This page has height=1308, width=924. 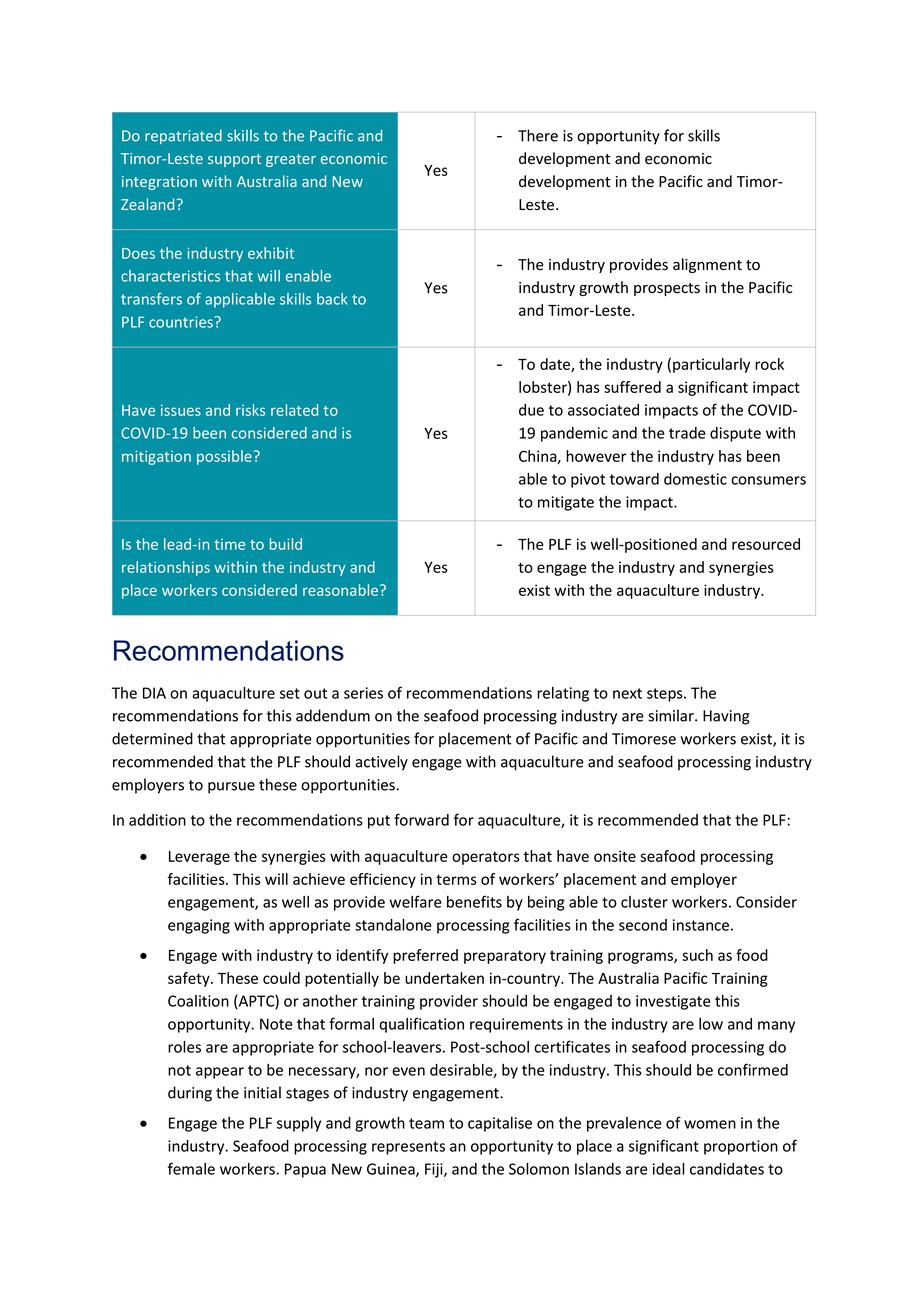 I want to click on support, so click(x=234, y=160).
